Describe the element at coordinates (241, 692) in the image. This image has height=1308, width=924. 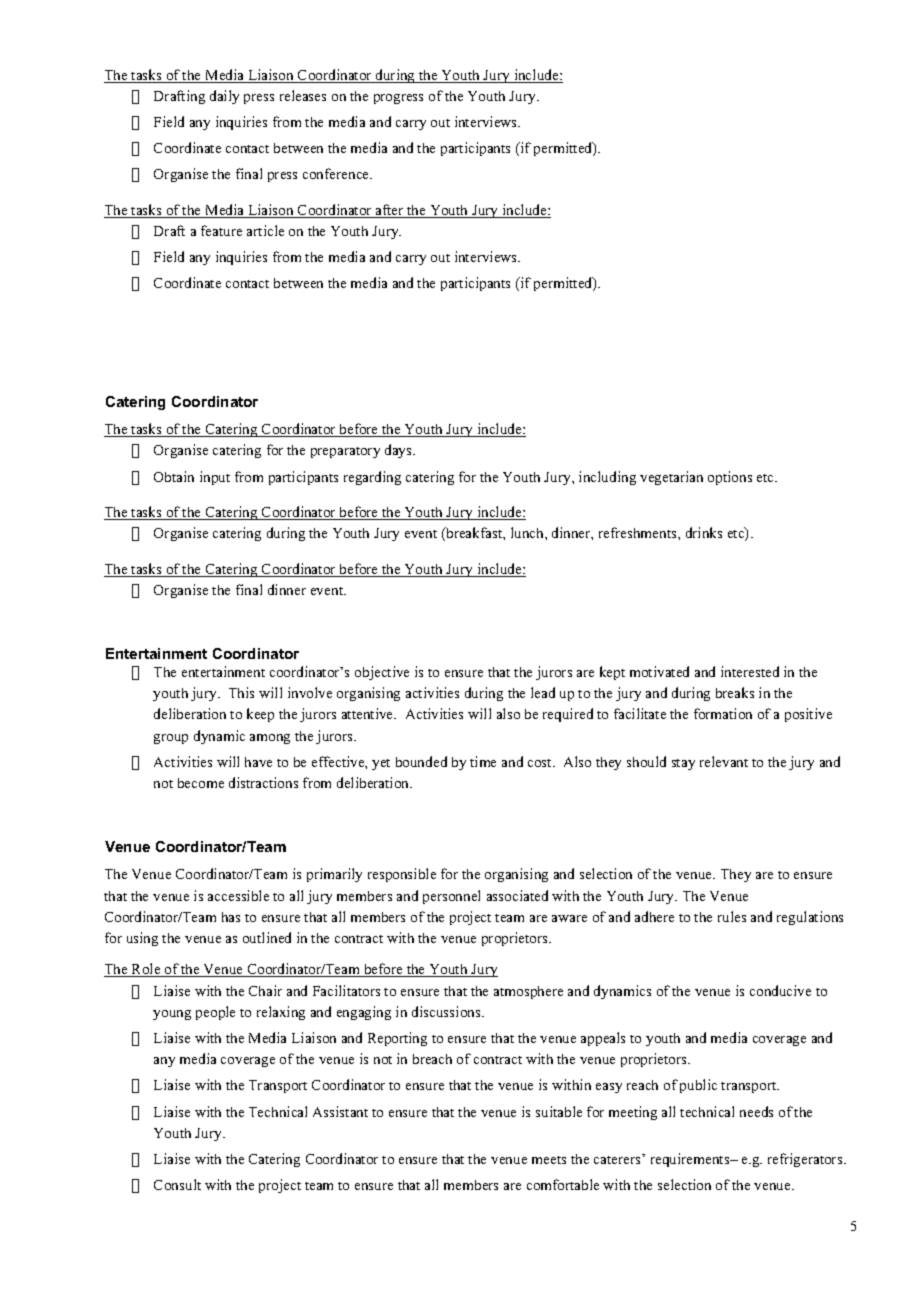
I see `This` at that location.
